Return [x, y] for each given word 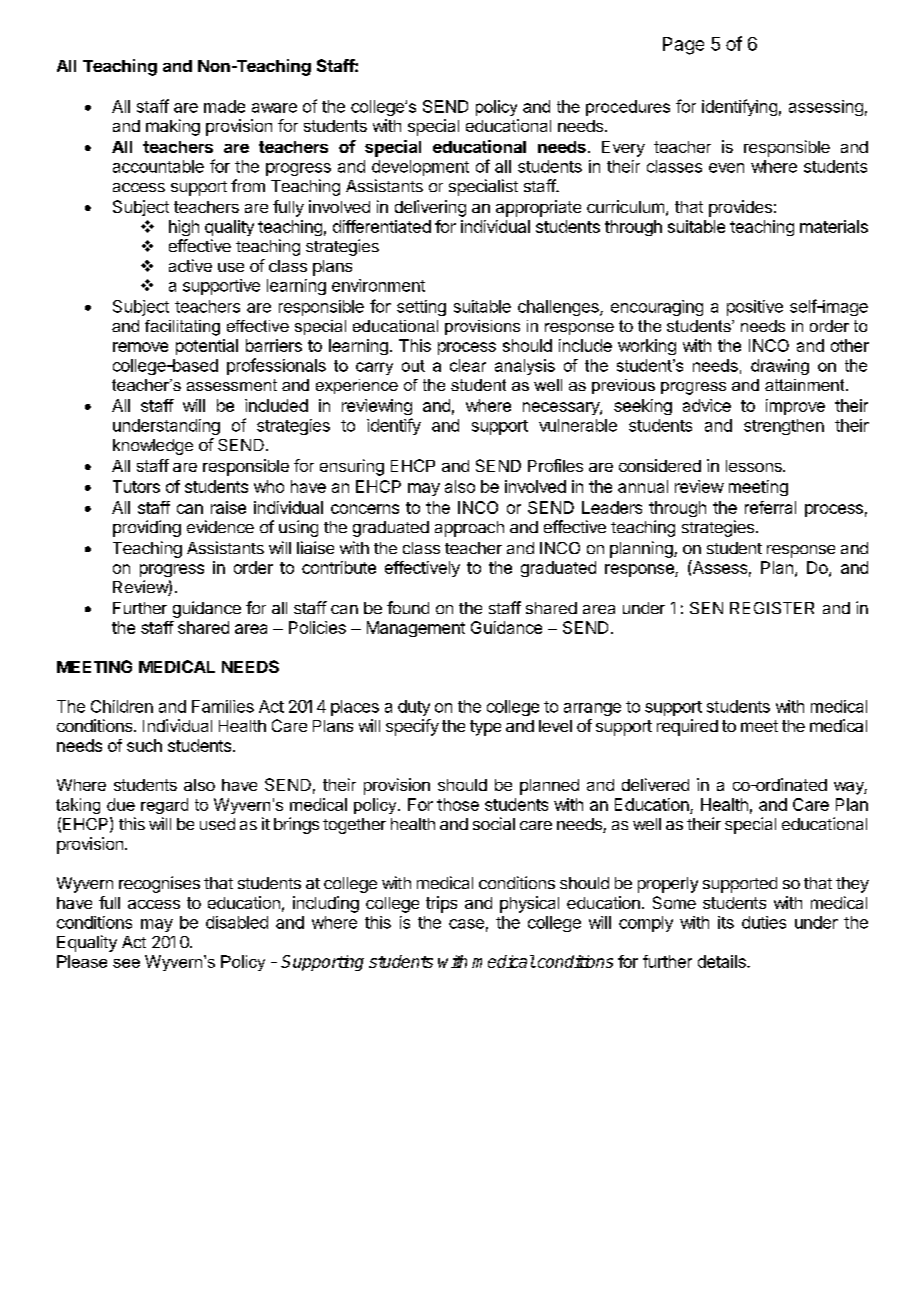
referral [770, 507]
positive [755, 308]
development [420, 168]
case [466, 924]
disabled [237, 922]
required [687, 727]
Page [683, 46]
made [224, 106]
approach [469, 529]
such [144, 745]
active [190, 265]
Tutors [136, 486]
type [485, 728]
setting [421, 308]
